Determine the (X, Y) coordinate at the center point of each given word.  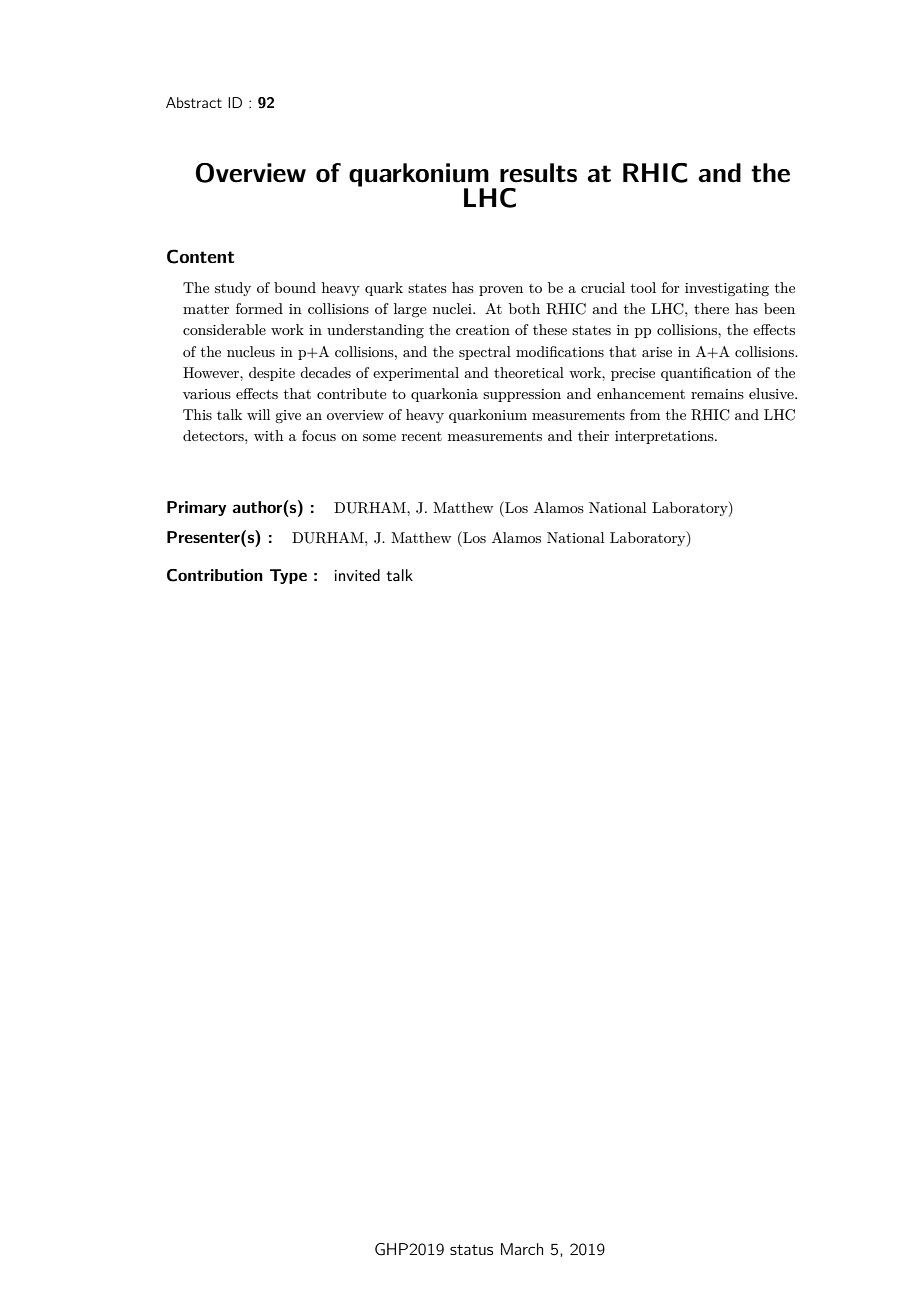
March (522, 1249)
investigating (727, 289)
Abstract (194, 102)
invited (357, 575)
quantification (706, 374)
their (593, 435)
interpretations (665, 437)
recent (422, 436)
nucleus (251, 351)
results (538, 173)
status (471, 1249)
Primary (196, 508)
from (645, 414)
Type (288, 576)
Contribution (215, 575)
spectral (485, 353)
